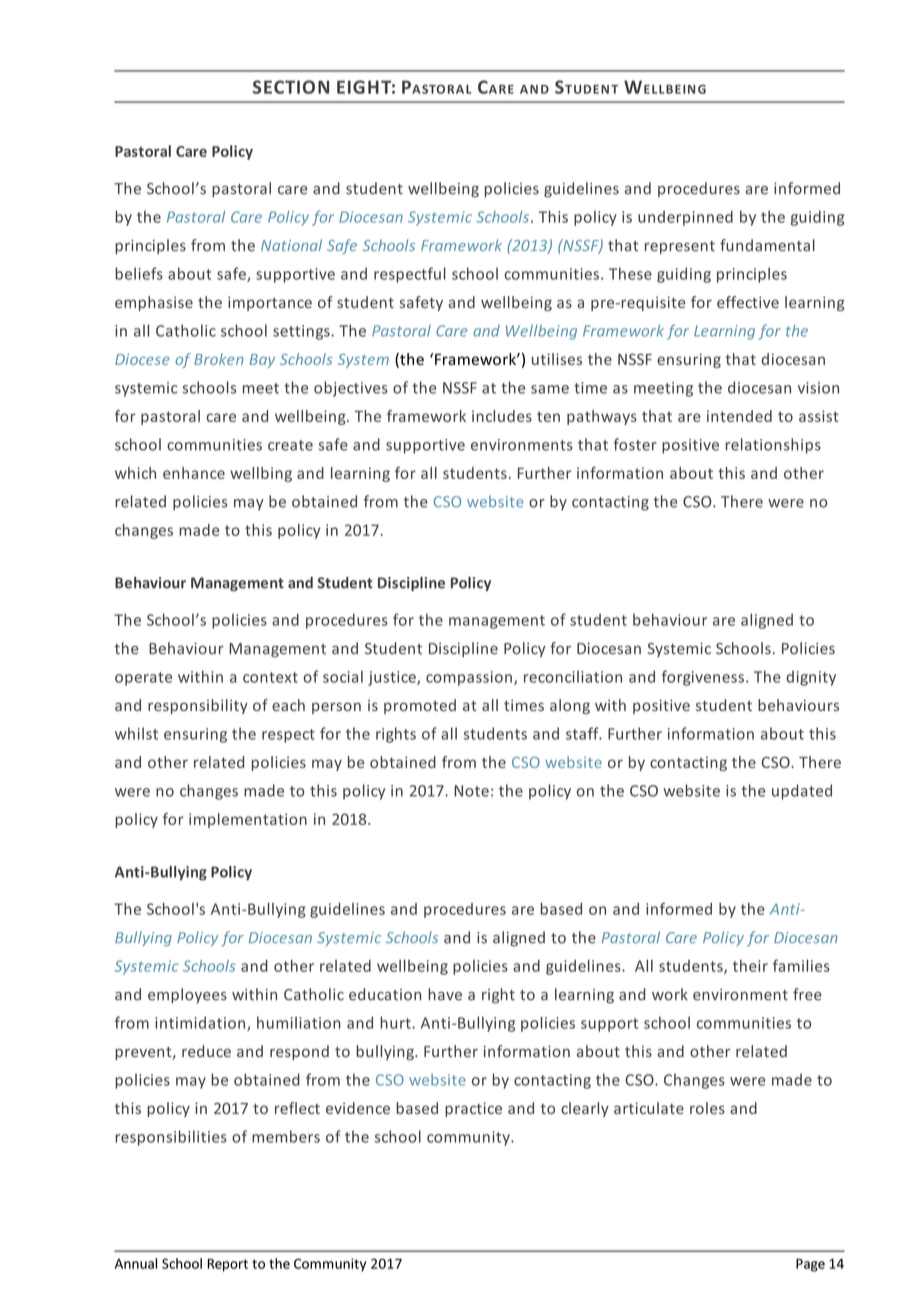  Describe the element at coordinates (630, 273) in the screenshot. I see `These` at that location.
